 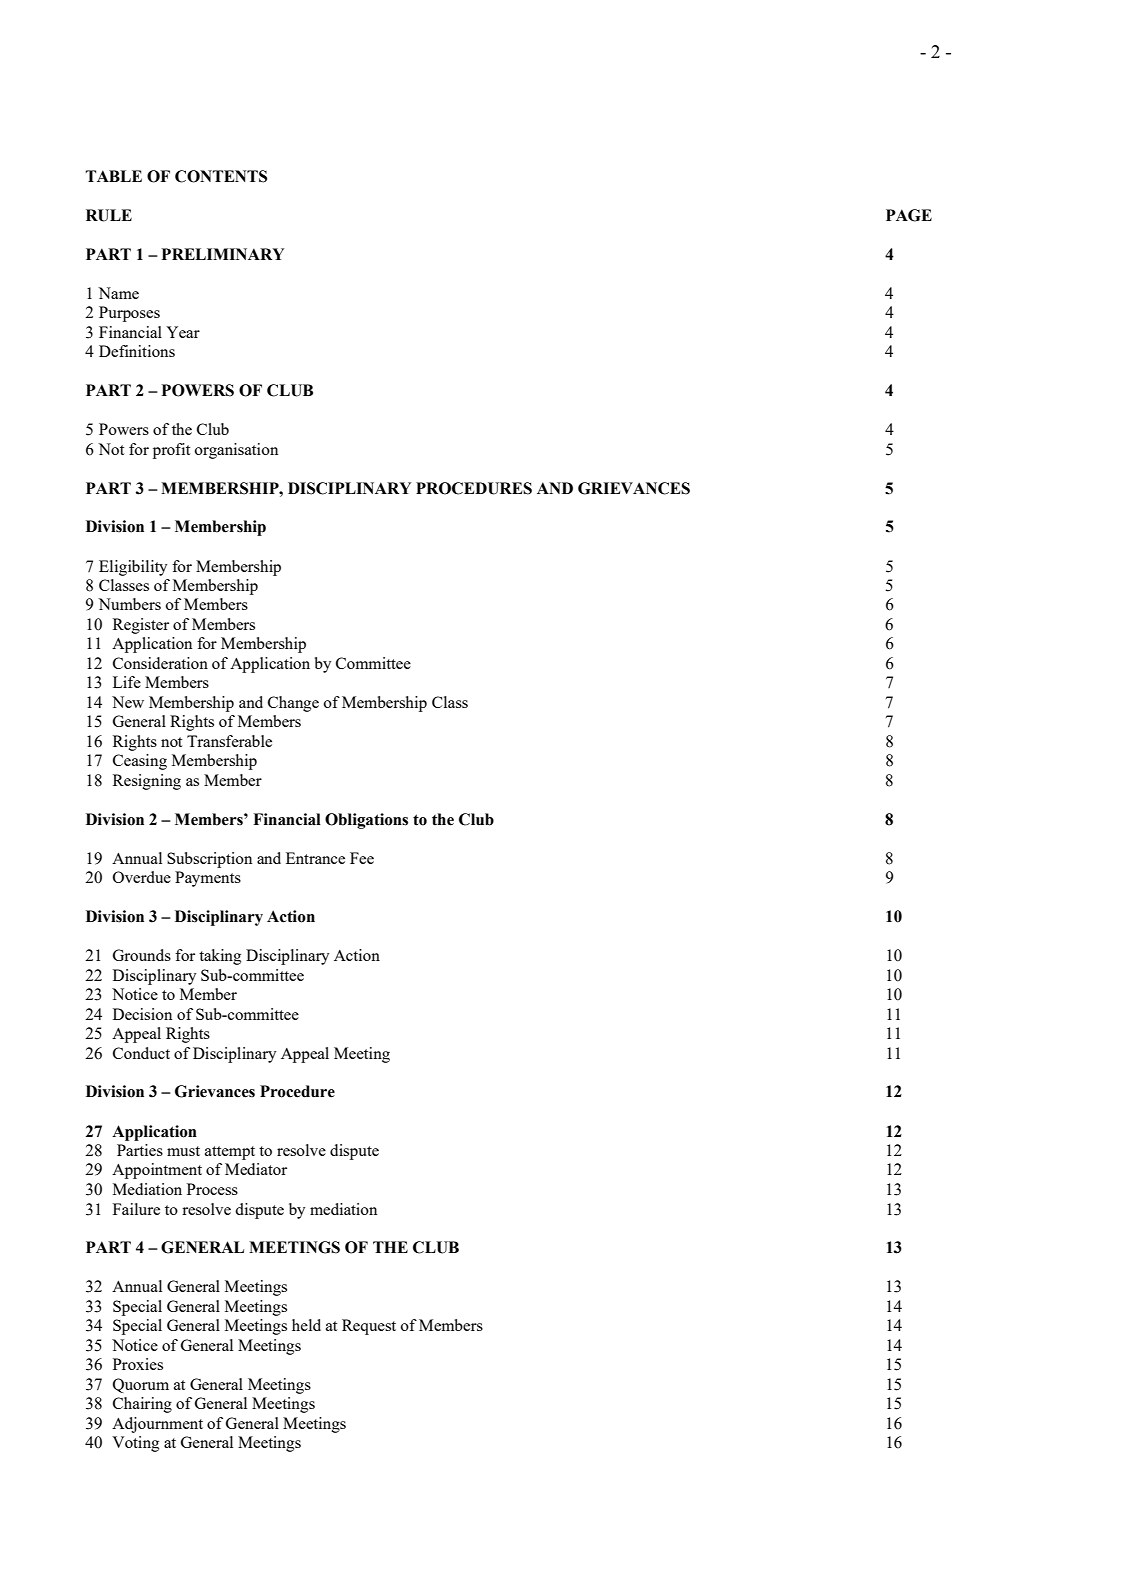 What do you see at coordinates (223, 254) in the screenshot?
I see `PRELIMINARY` at bounding box center [223, 254].
